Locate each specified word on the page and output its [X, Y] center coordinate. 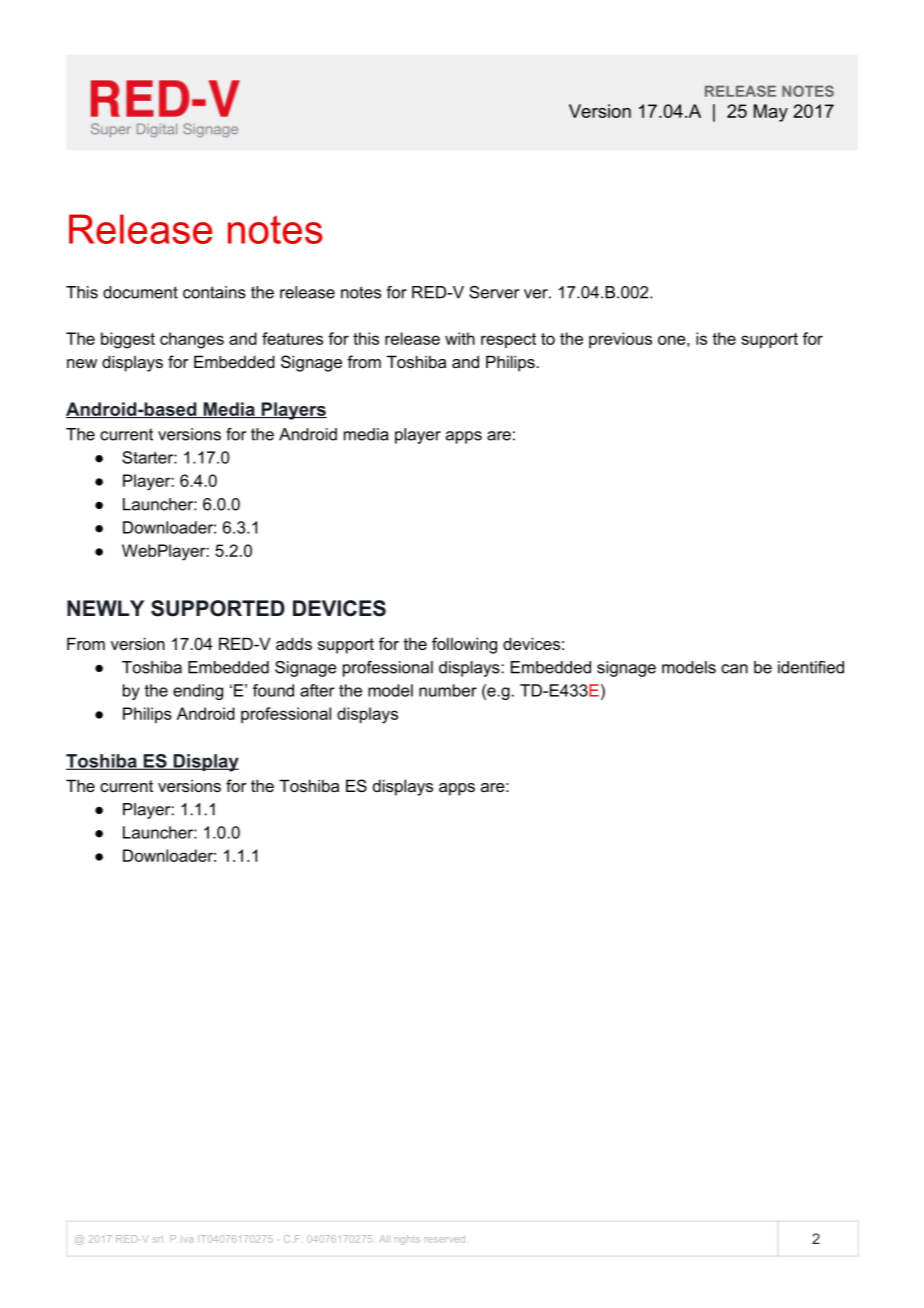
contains [214, 292]
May [771, 113]
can [734, 669]
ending [198, 692]
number [448, 690]
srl [158, 1239]
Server [494, 292]
